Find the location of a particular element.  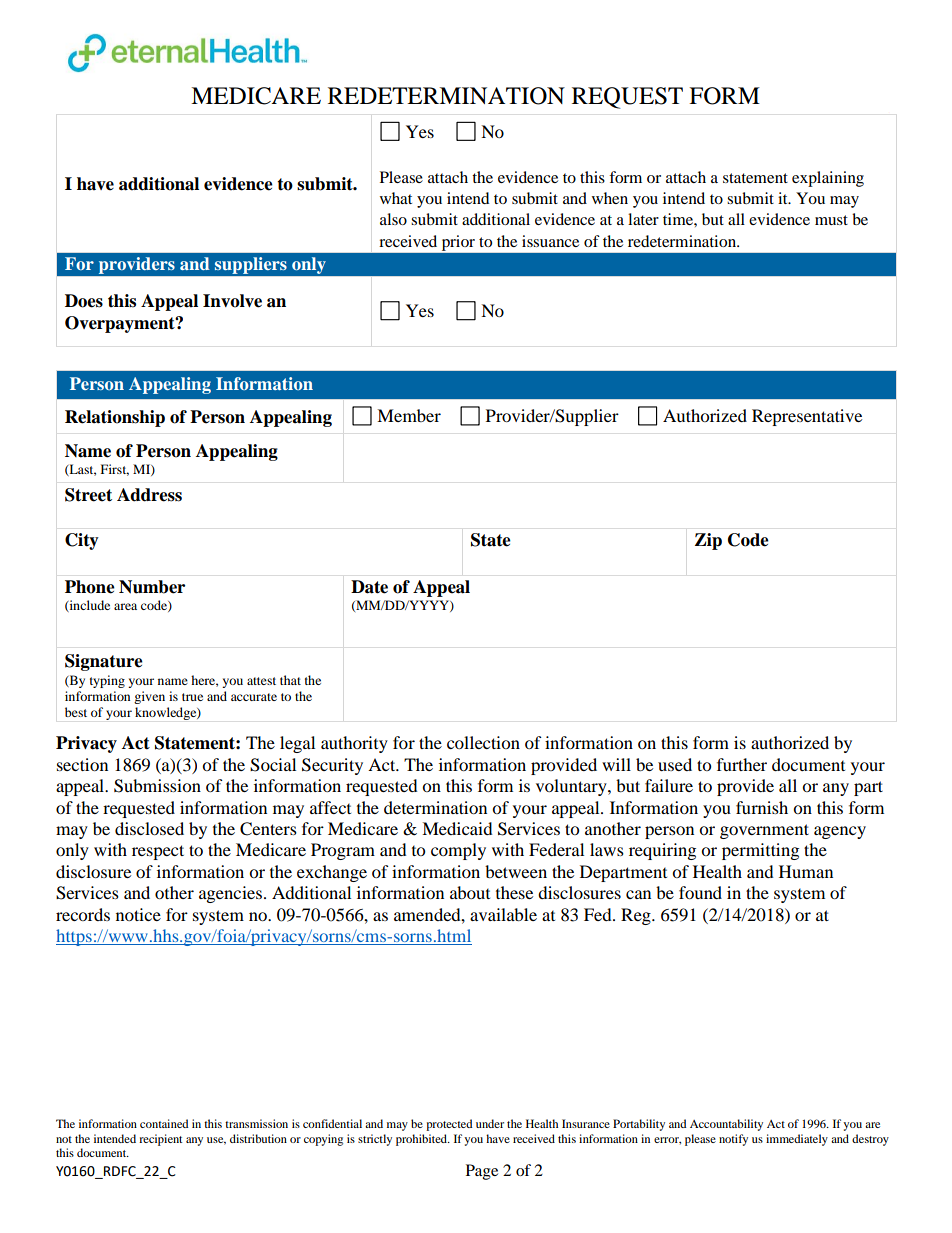

disclosed is located at coordinates (149, 828).
